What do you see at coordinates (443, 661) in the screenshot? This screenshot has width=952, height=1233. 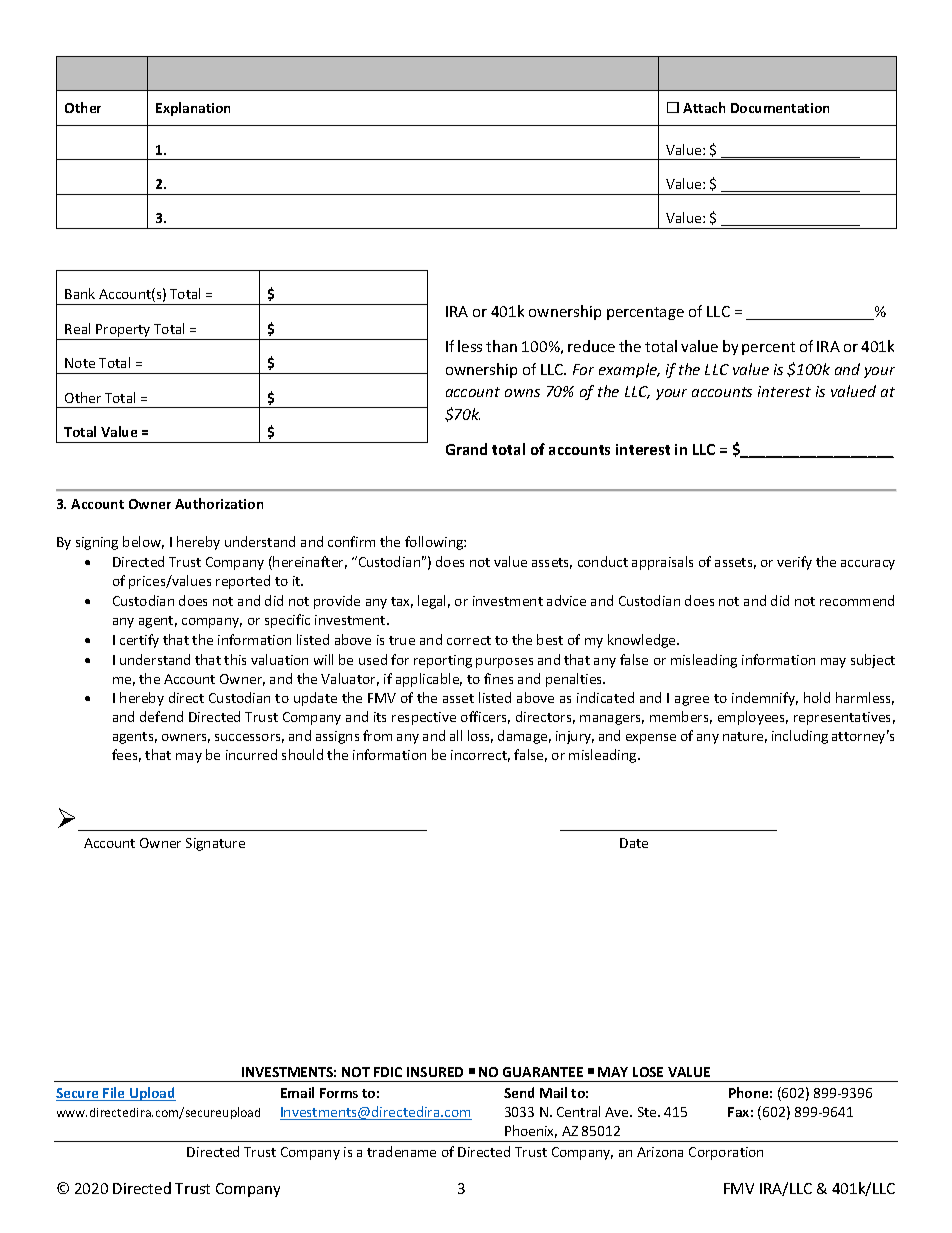 I see `reporting` at bounding box center [443, 661].
